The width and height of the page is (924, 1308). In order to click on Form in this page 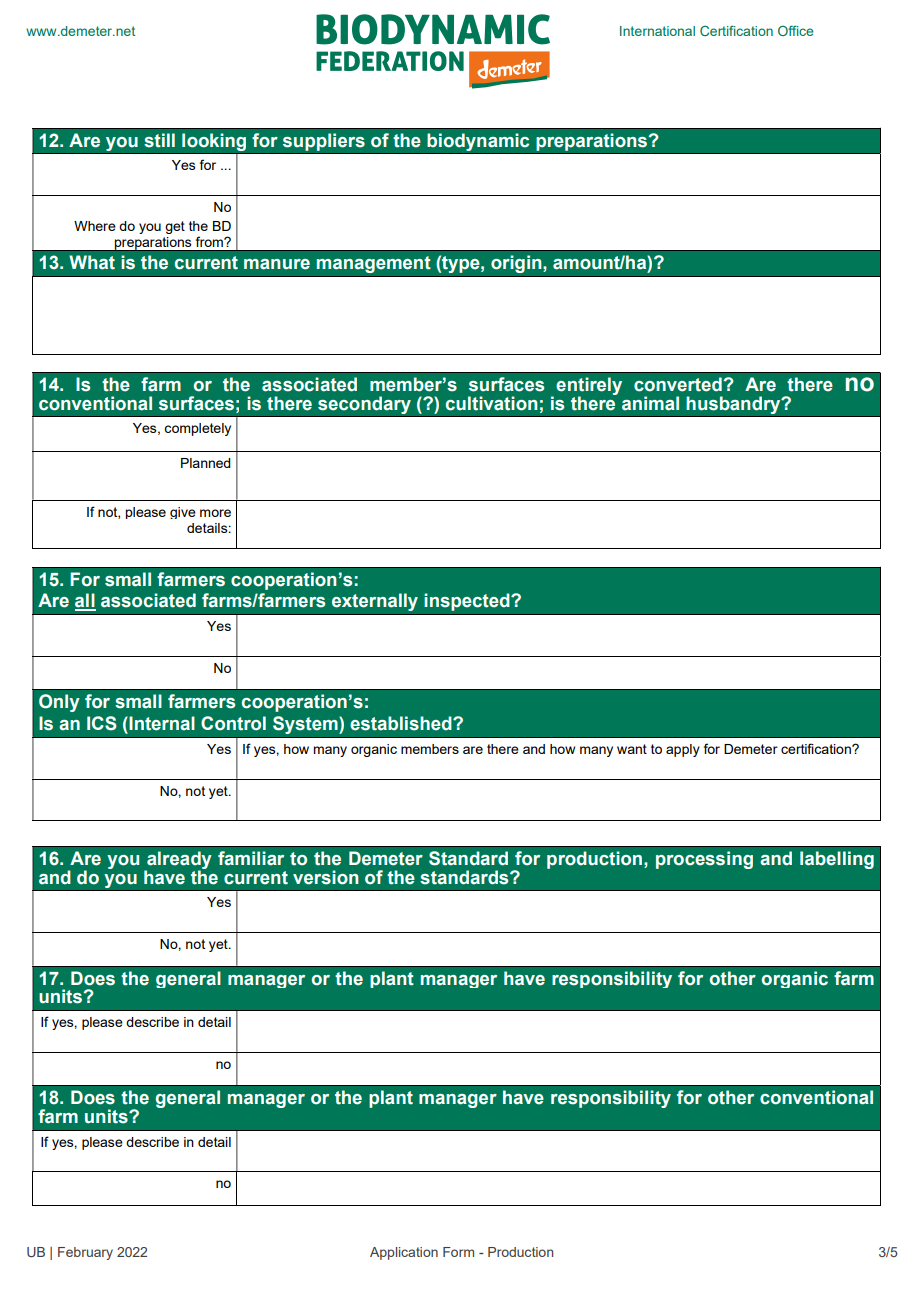, I will do `click(458, 1252)`.
